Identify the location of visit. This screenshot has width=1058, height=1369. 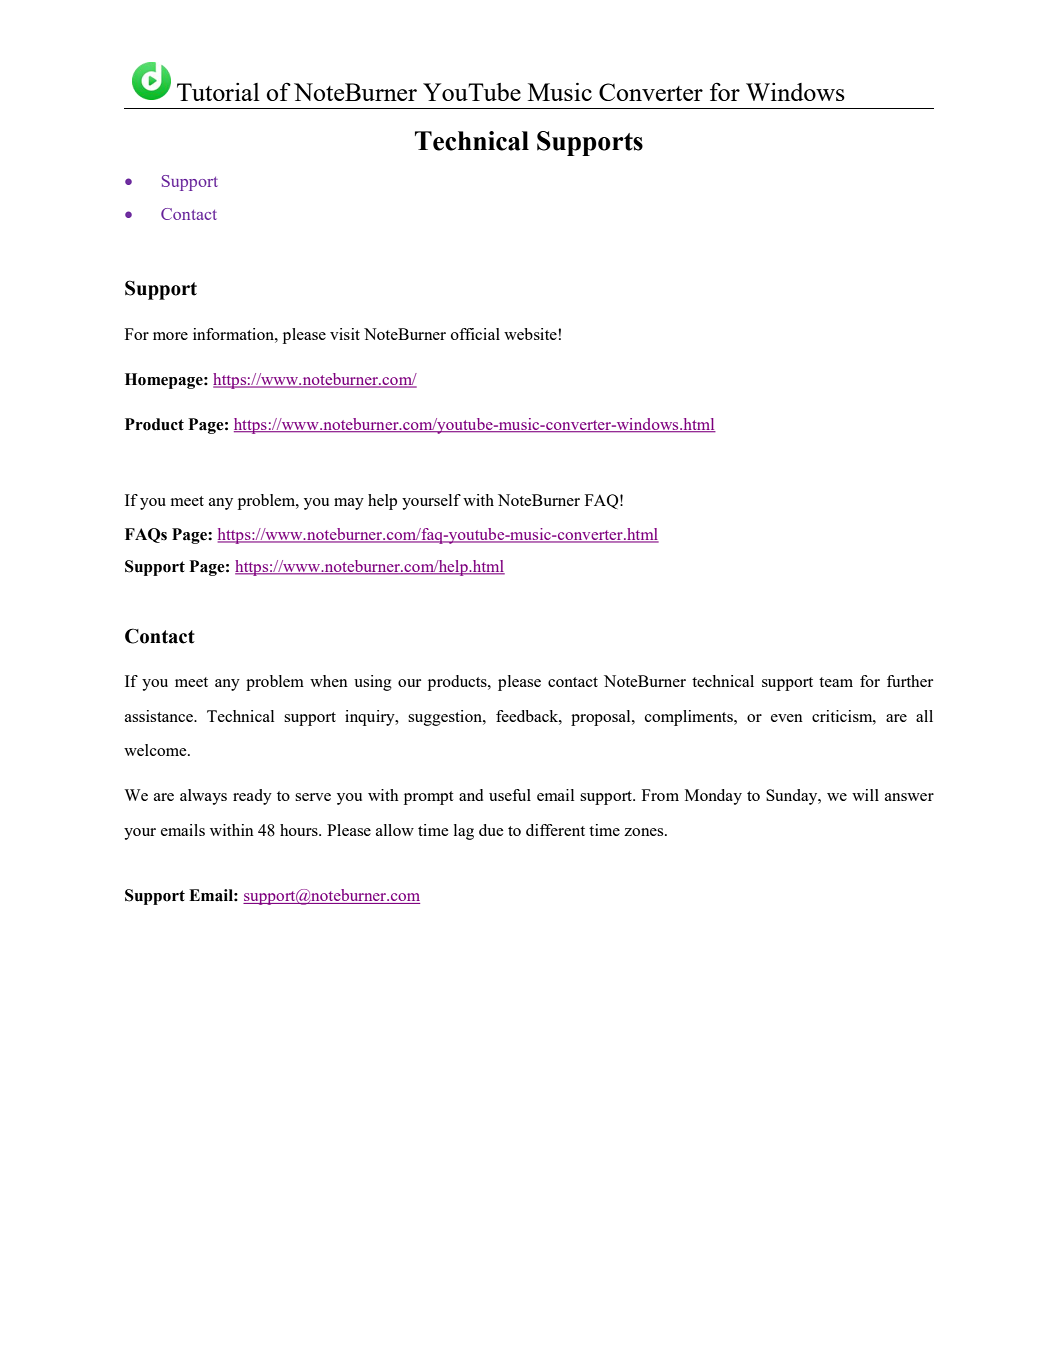
(345, 334).
